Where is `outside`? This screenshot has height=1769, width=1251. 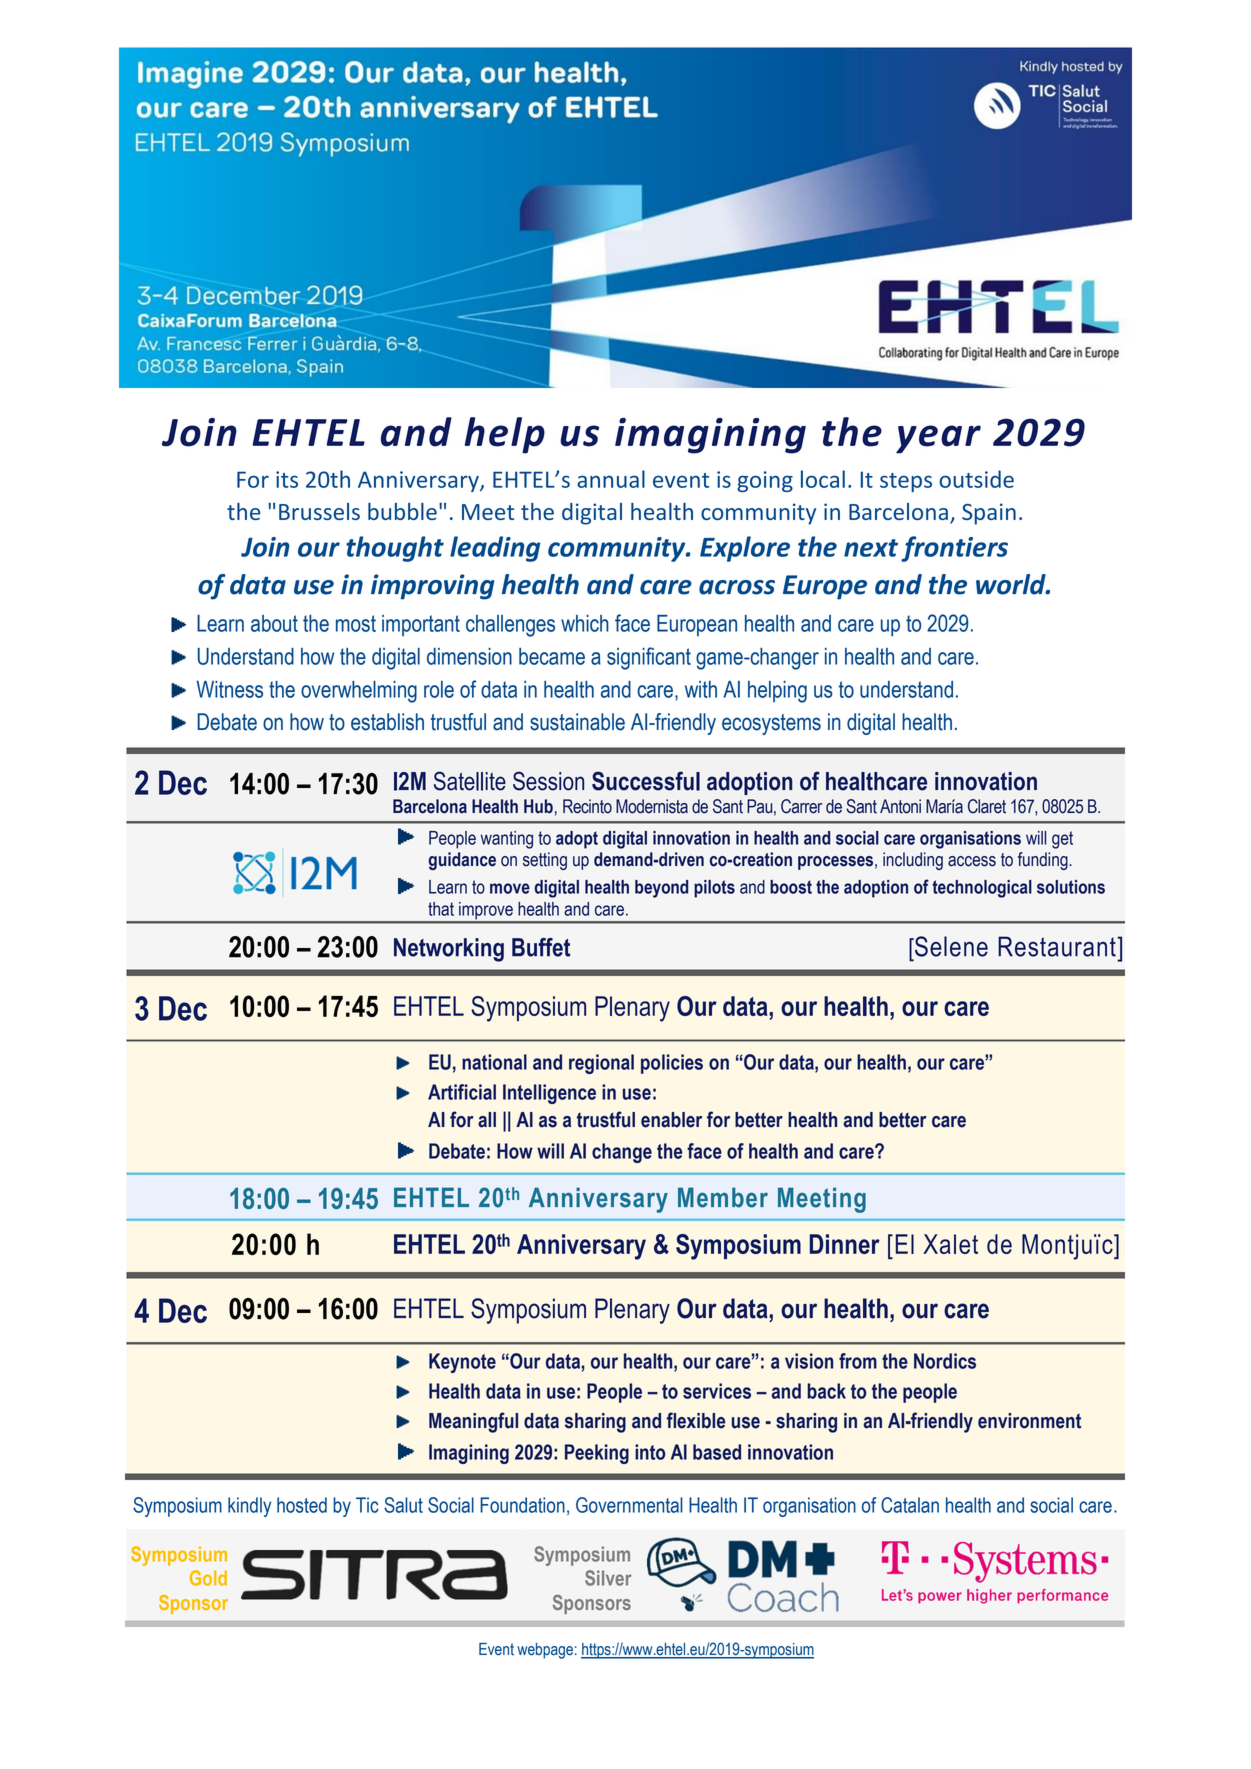
outside is located at coordinates (976, 479).
